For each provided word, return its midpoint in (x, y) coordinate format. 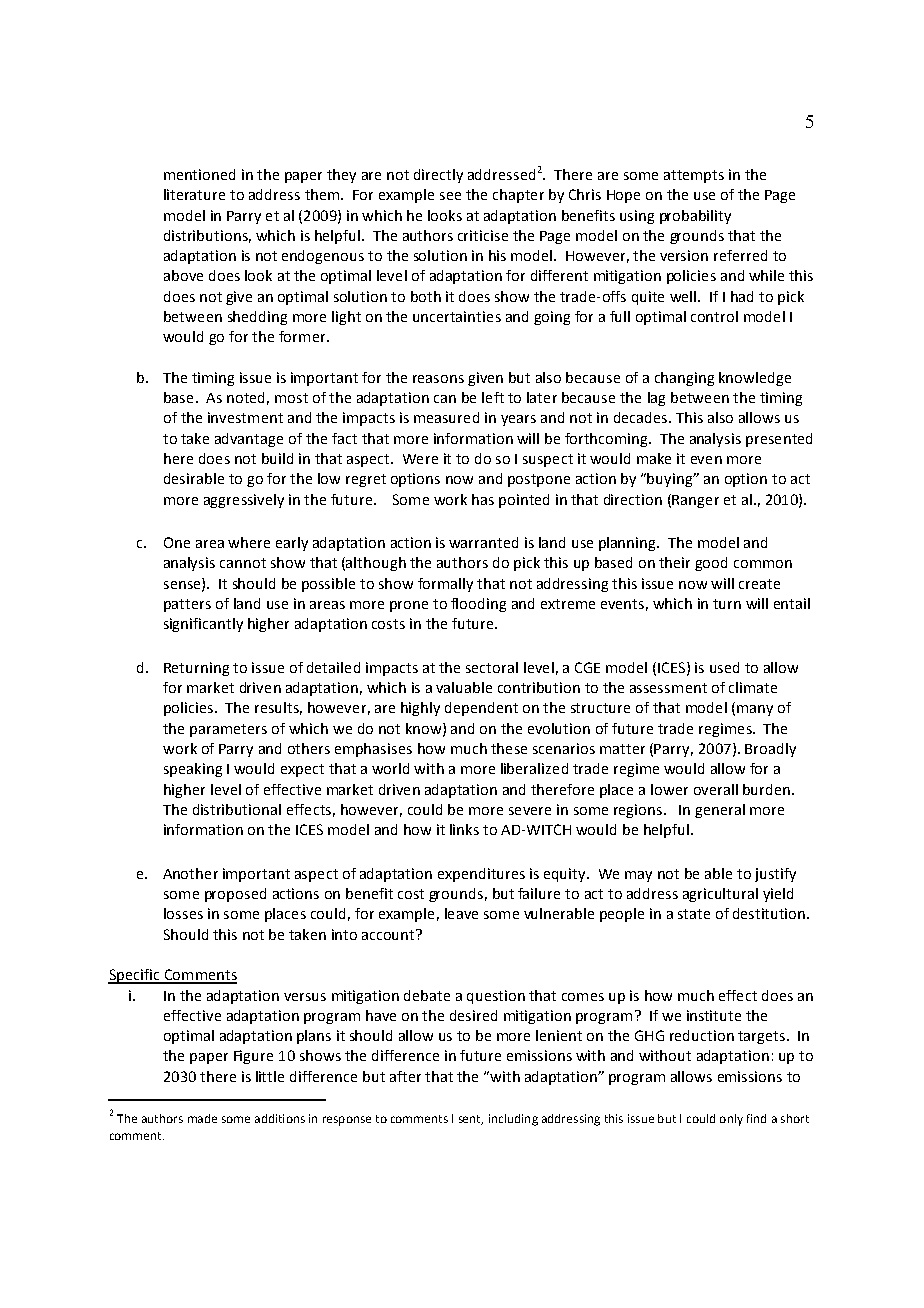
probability (695, 217)
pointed (524, 501)
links (464, 829)
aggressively (244, 501)
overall (716, 789)
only (731, 1120)
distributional (237, 809)
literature (194, 194)
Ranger (695, 501)
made (202, 1118)
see (450, 196)
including (513, 1120)
